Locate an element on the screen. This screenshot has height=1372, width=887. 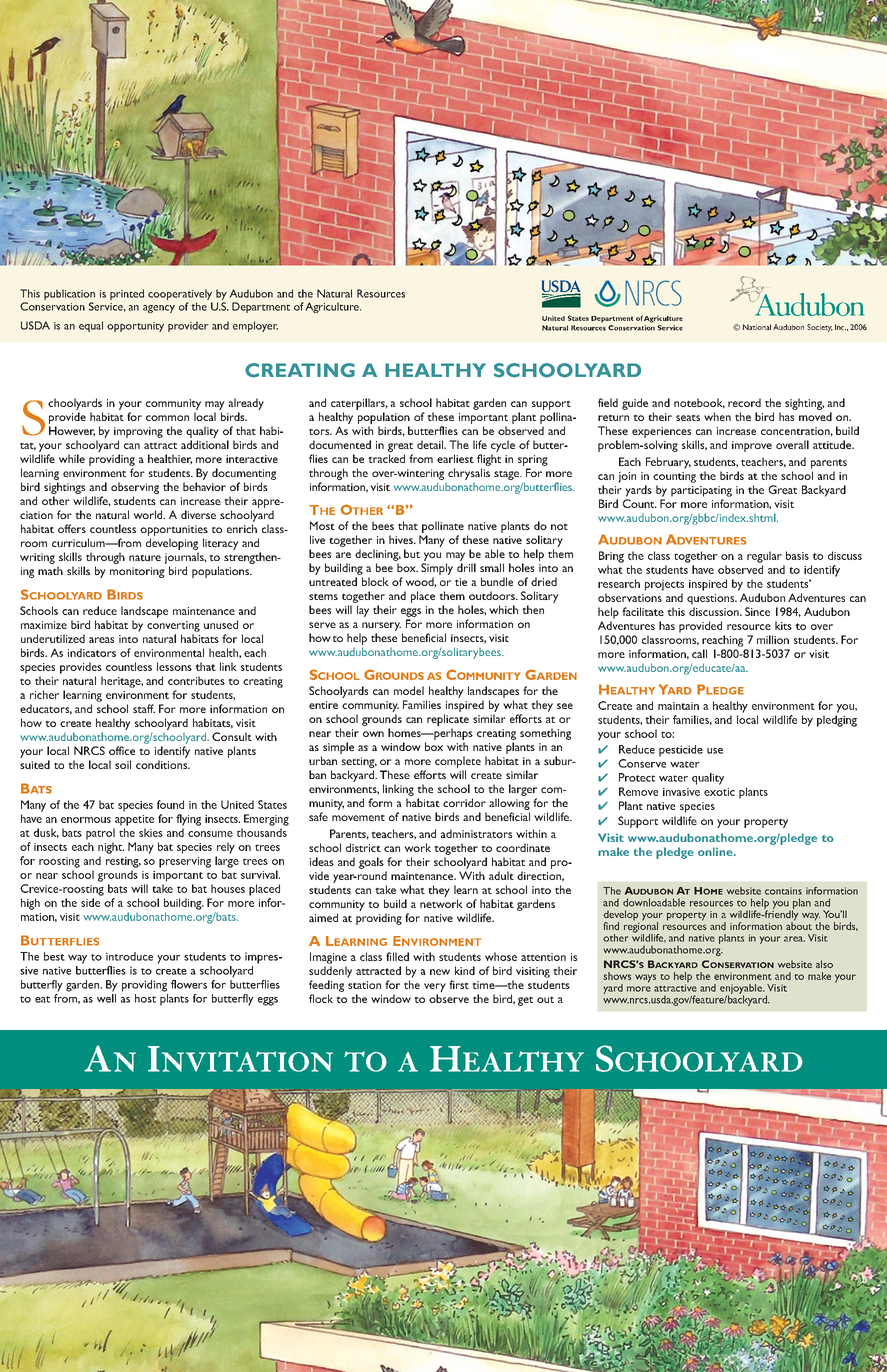
National is located at coordinates (757, 327).
